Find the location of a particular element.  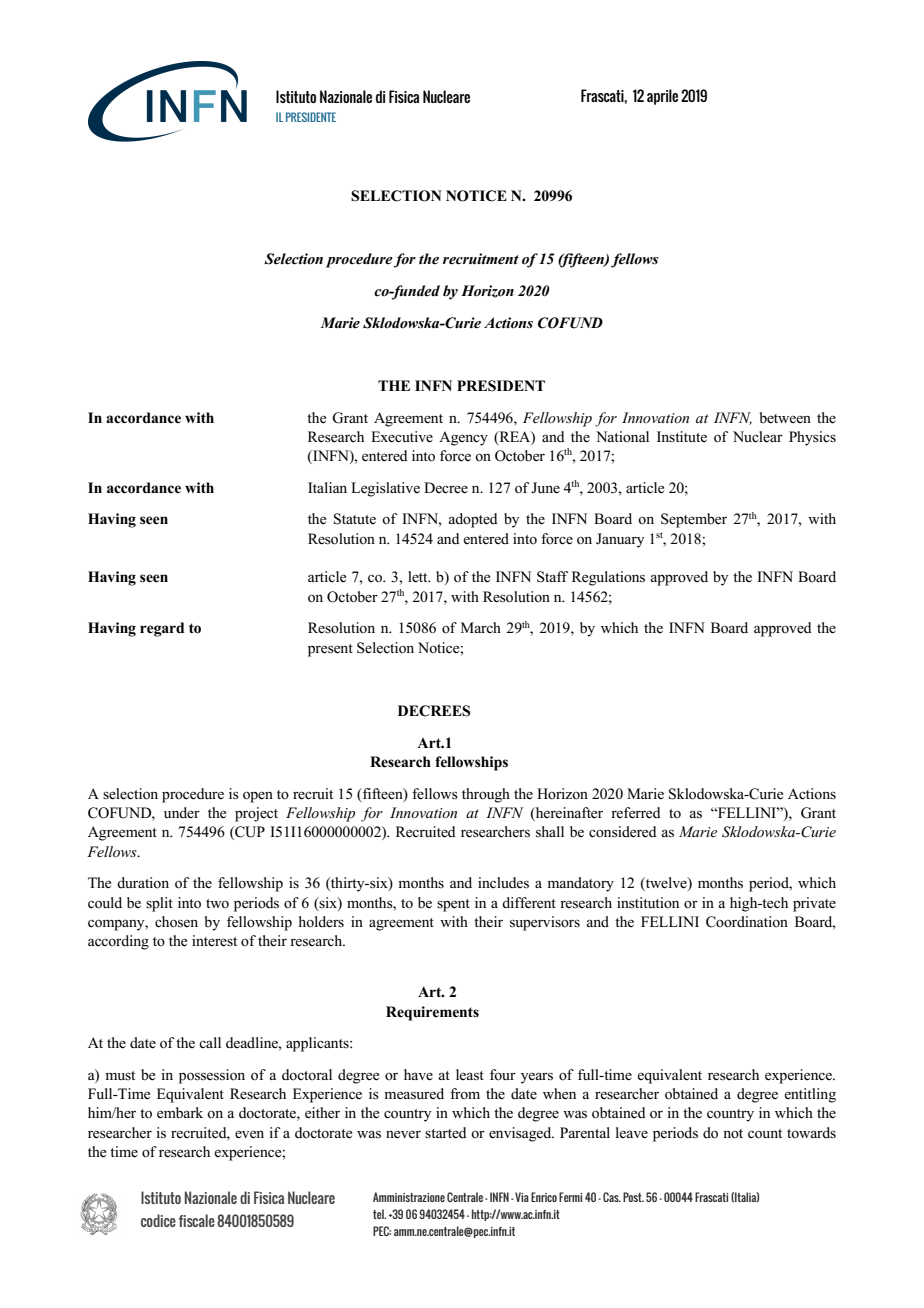

Via is located at coordinates (521, 1197).
